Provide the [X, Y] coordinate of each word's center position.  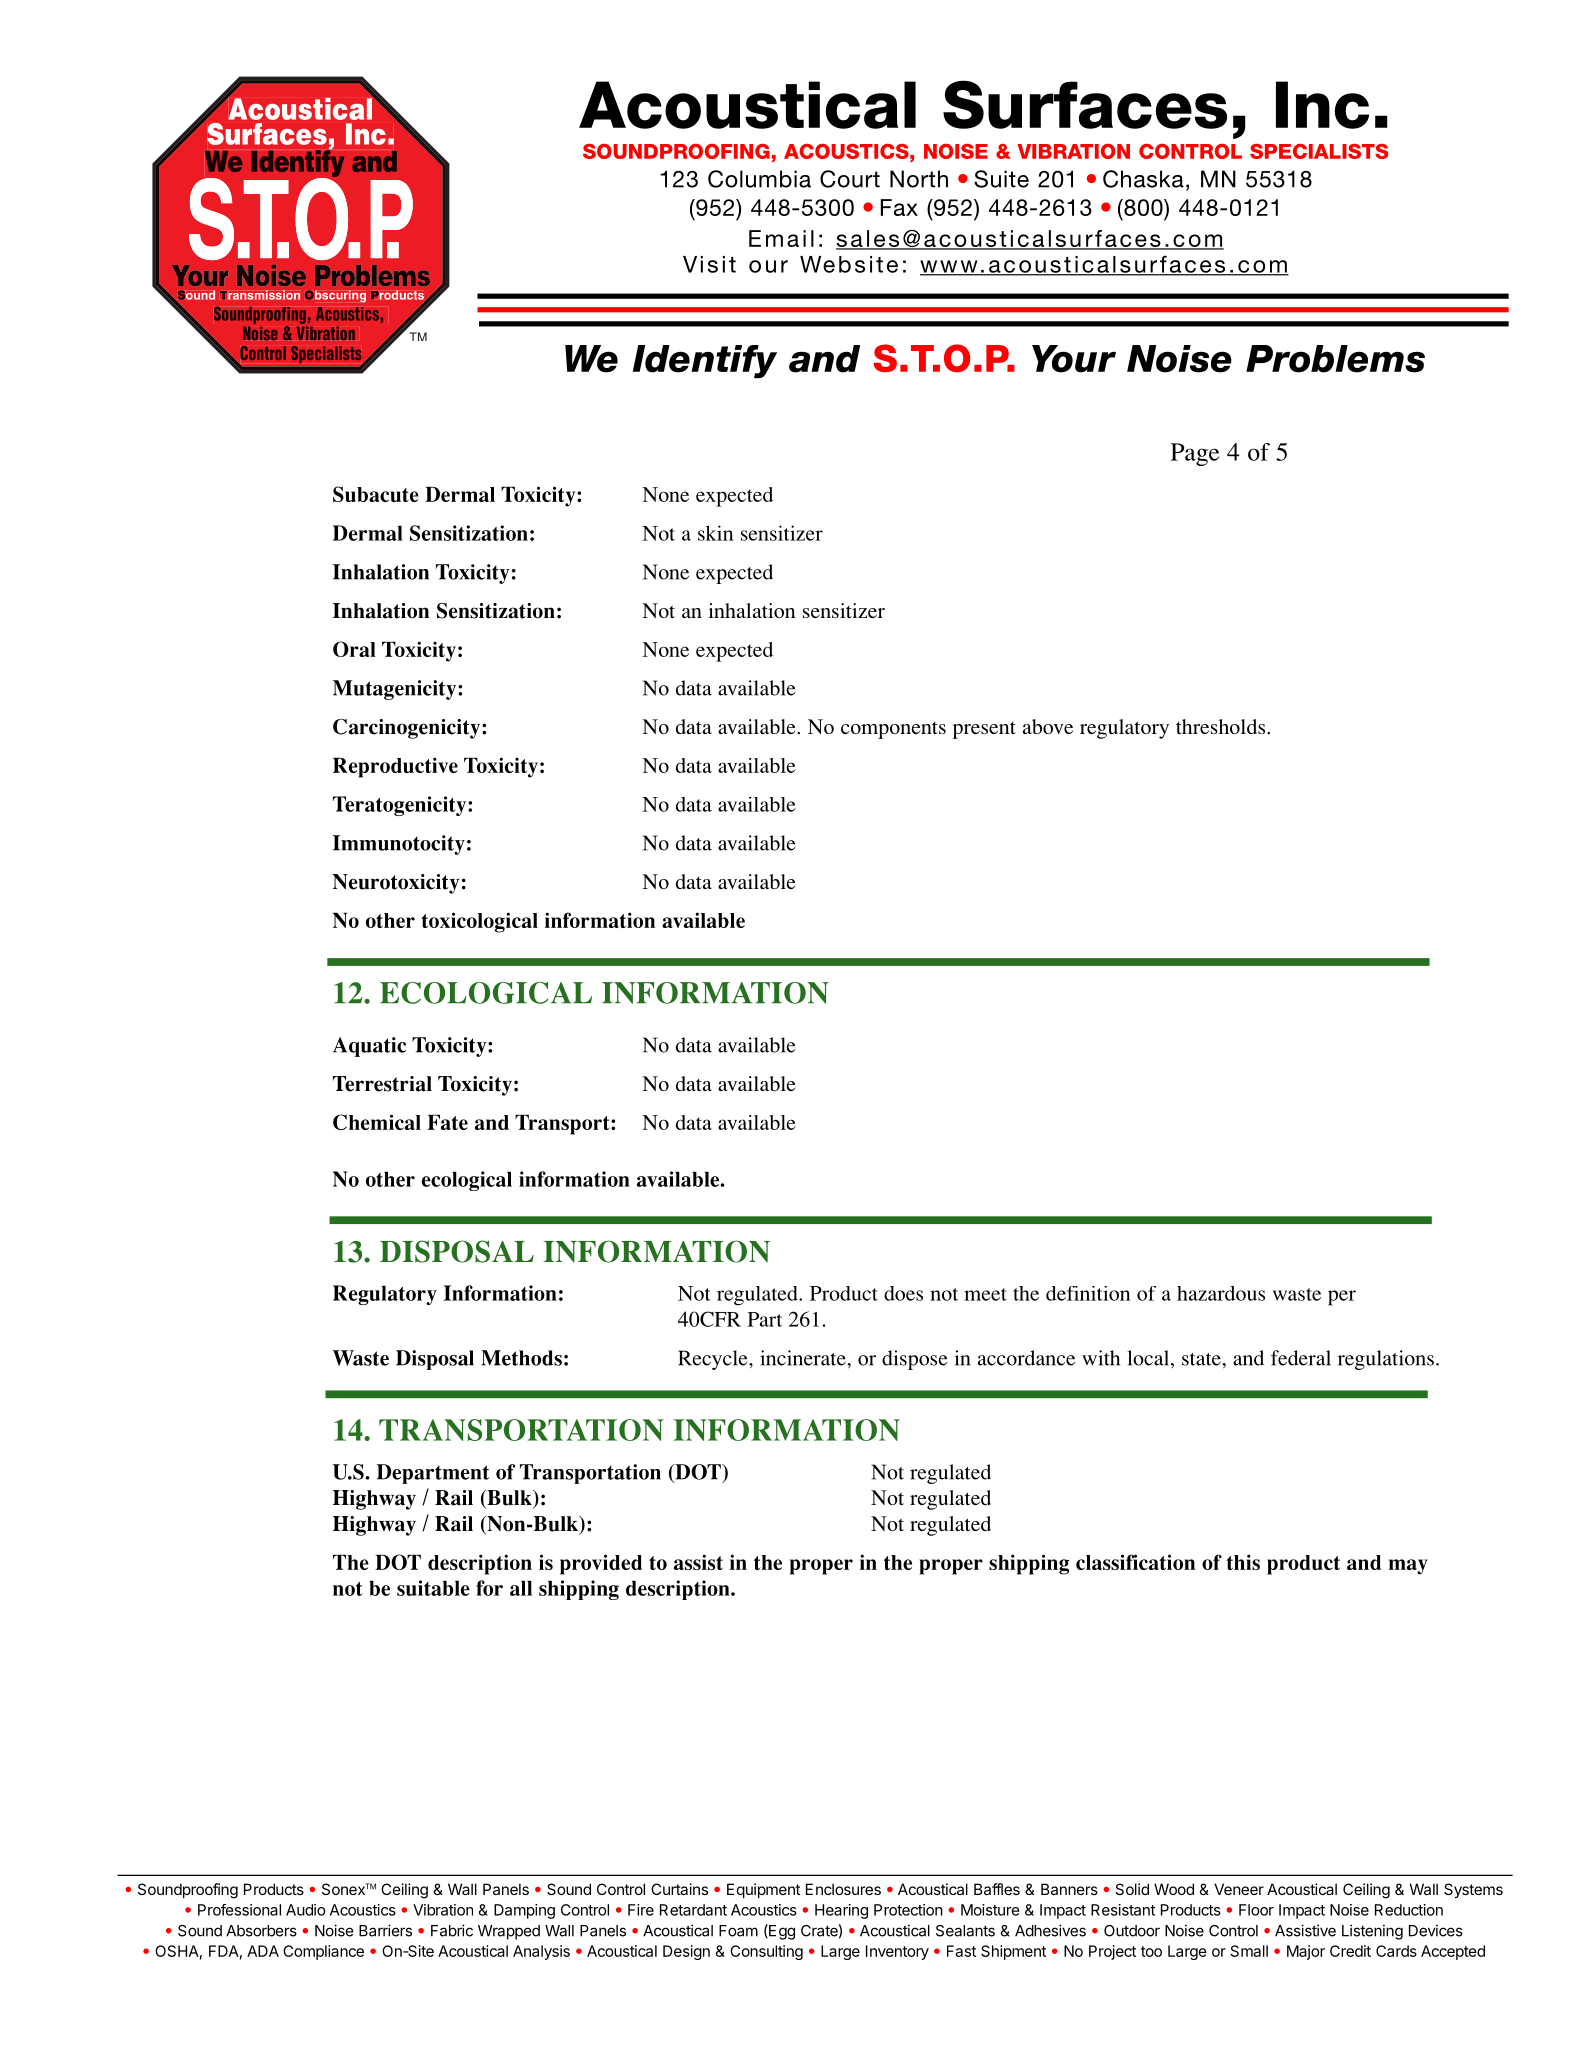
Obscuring [335, 296]
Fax [899, 207]
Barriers [385, 1930]
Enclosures [843, 1889]
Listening [1372, 1932]
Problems [1335, 359]
